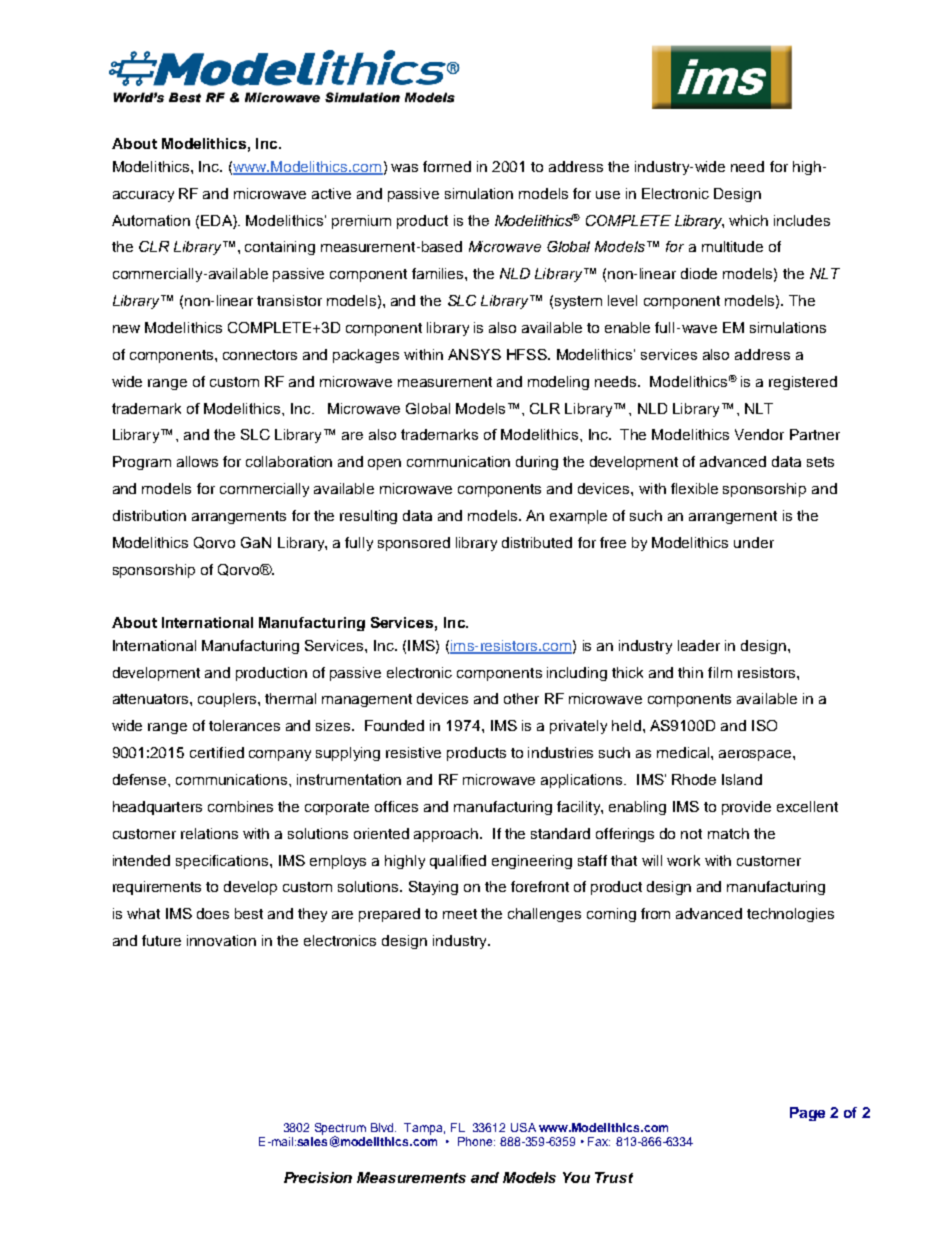 Image resolution: width=952 pixels, height=1233 pixels. Describe the element at coordinates (149, 515) in the screenshot. I see `distribution` at that location.
